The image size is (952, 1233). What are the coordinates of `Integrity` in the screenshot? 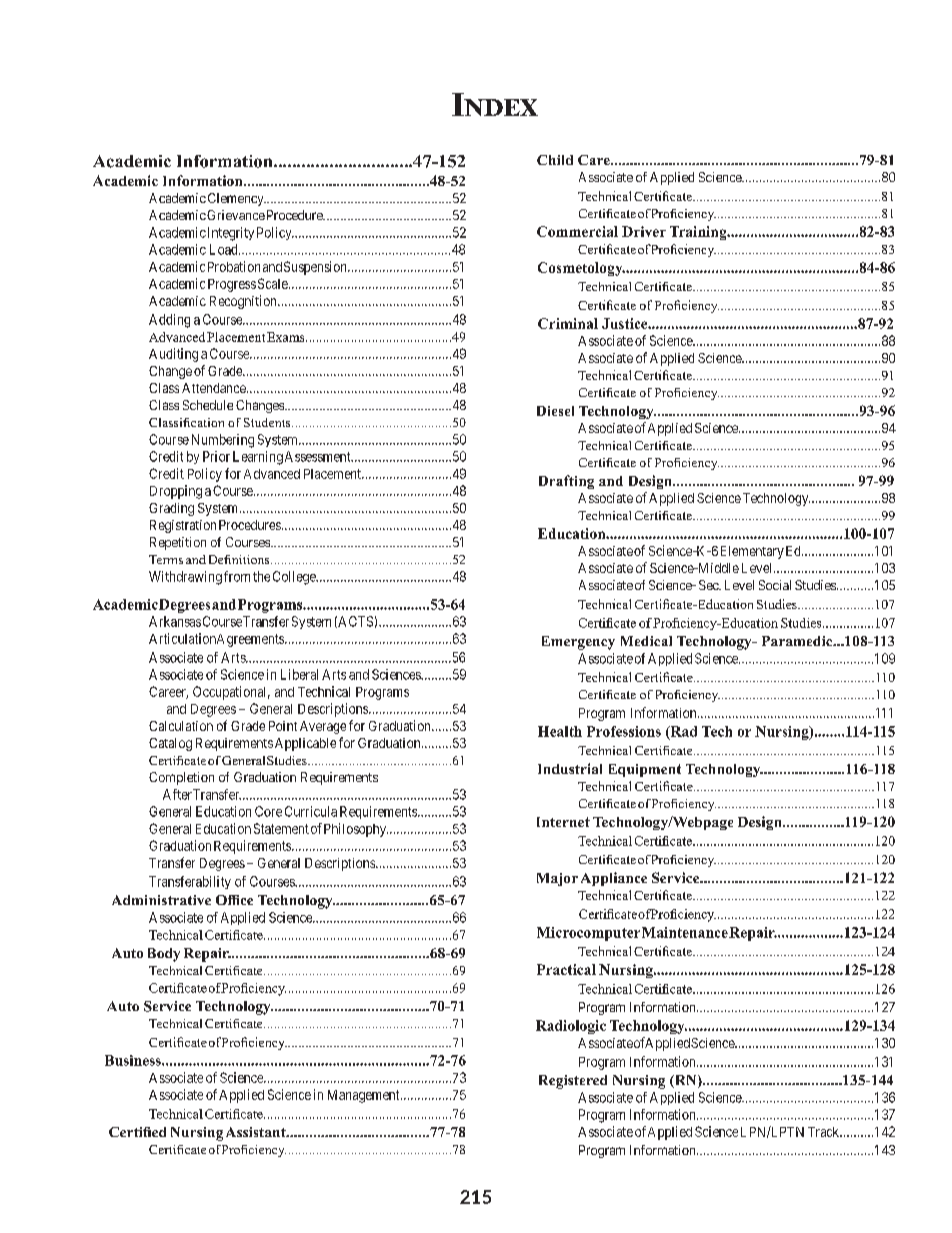 It's located at (229, 234).
